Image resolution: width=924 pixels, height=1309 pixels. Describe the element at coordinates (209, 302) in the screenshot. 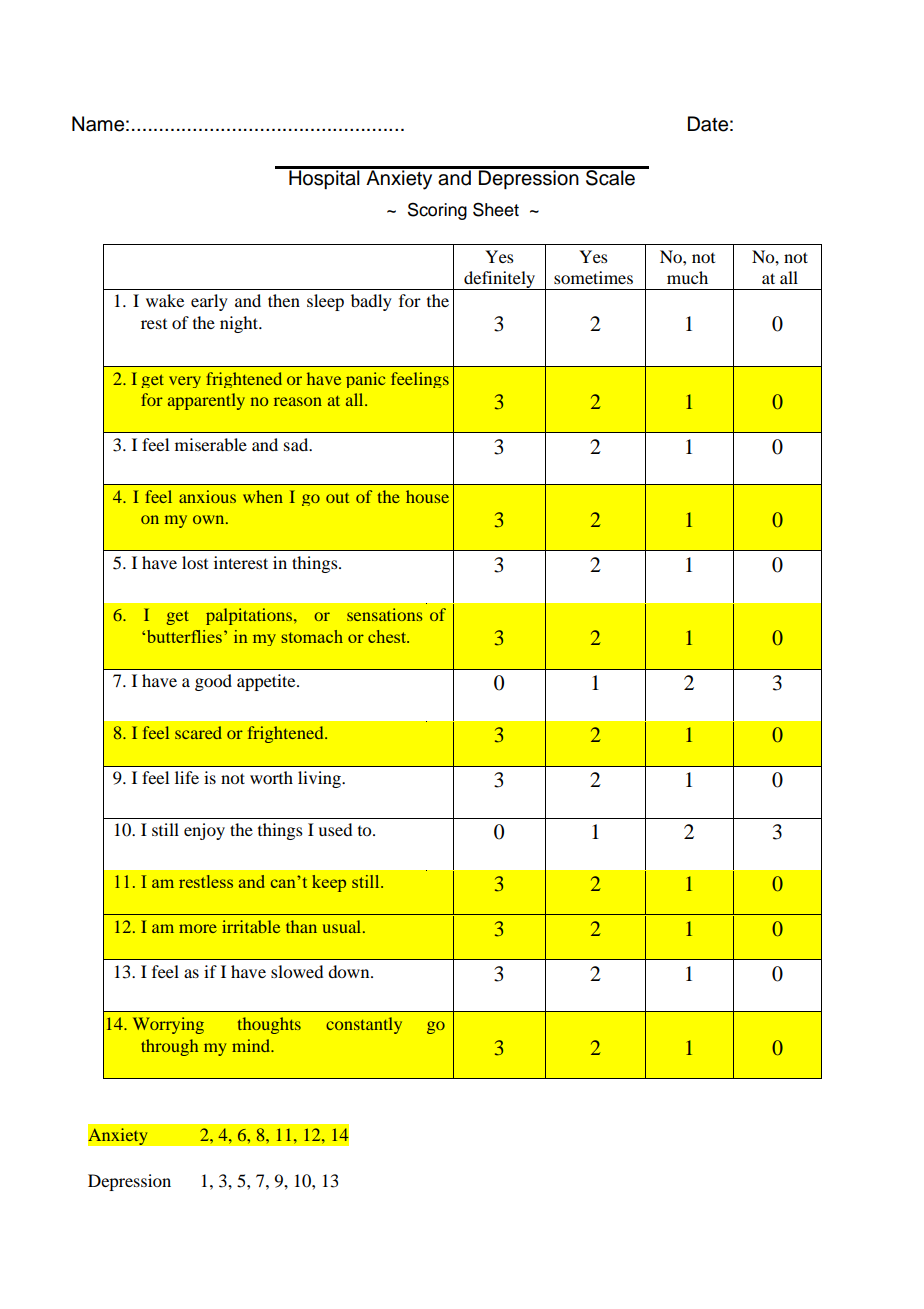

I see `early` at that location.
